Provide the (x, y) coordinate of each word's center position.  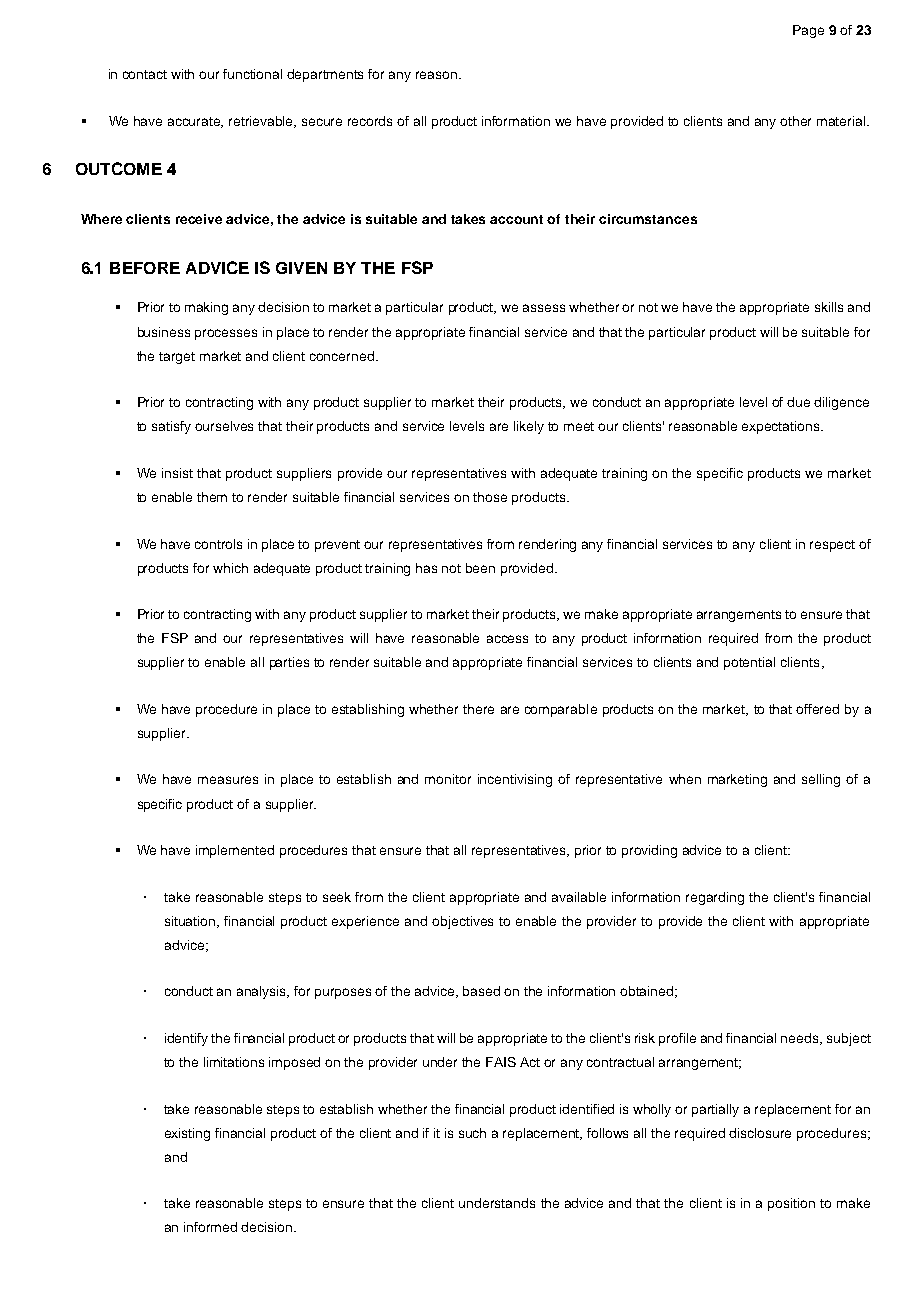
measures (228, 780)
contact (145, 74)
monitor (448, 779)
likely (529, 427)
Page (808, 31)
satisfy (171, 427)
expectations (782, 427)
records (370, 121)
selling (821, 780)
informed (210, 1227)
